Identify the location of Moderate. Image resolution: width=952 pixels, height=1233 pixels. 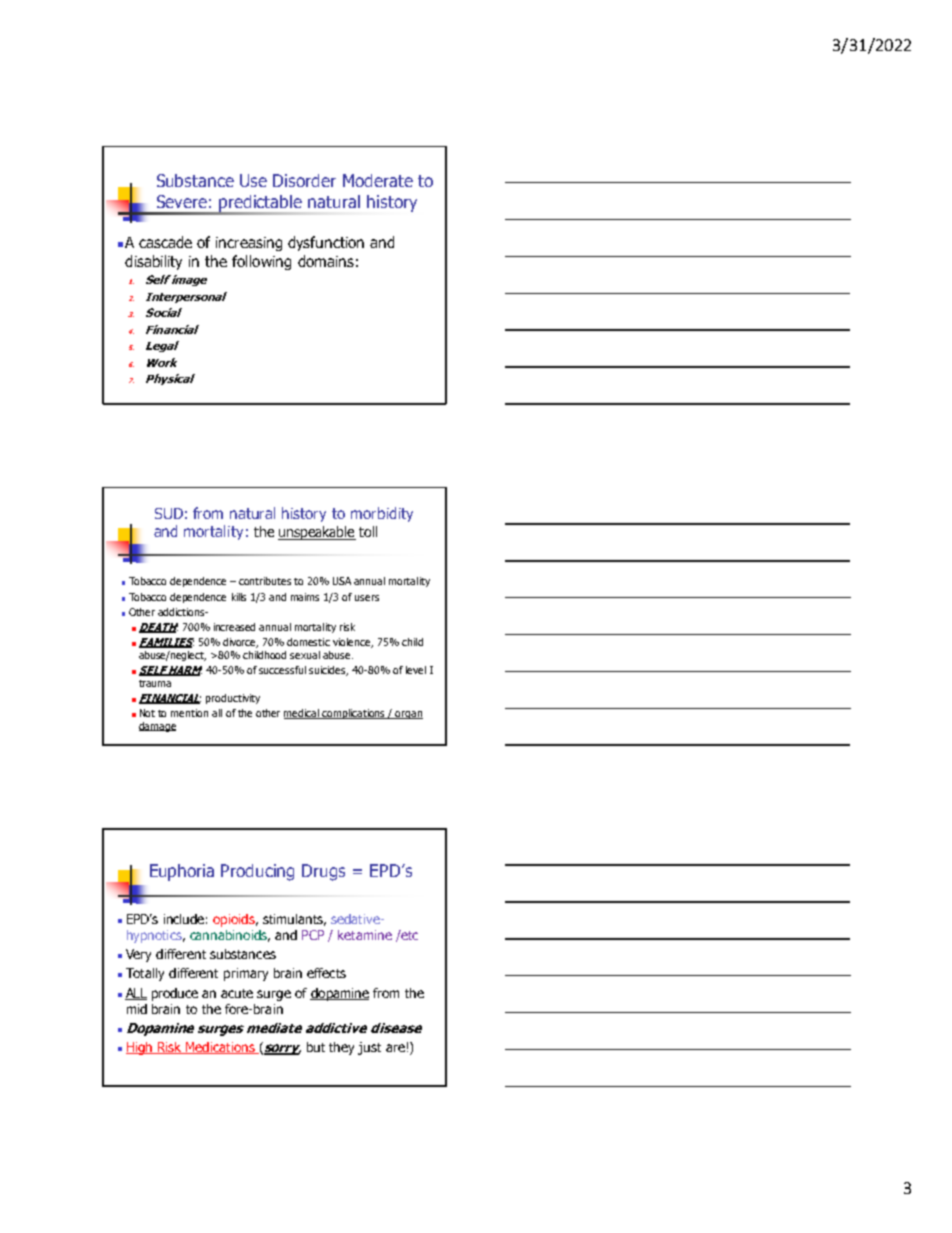
(378, 180).
